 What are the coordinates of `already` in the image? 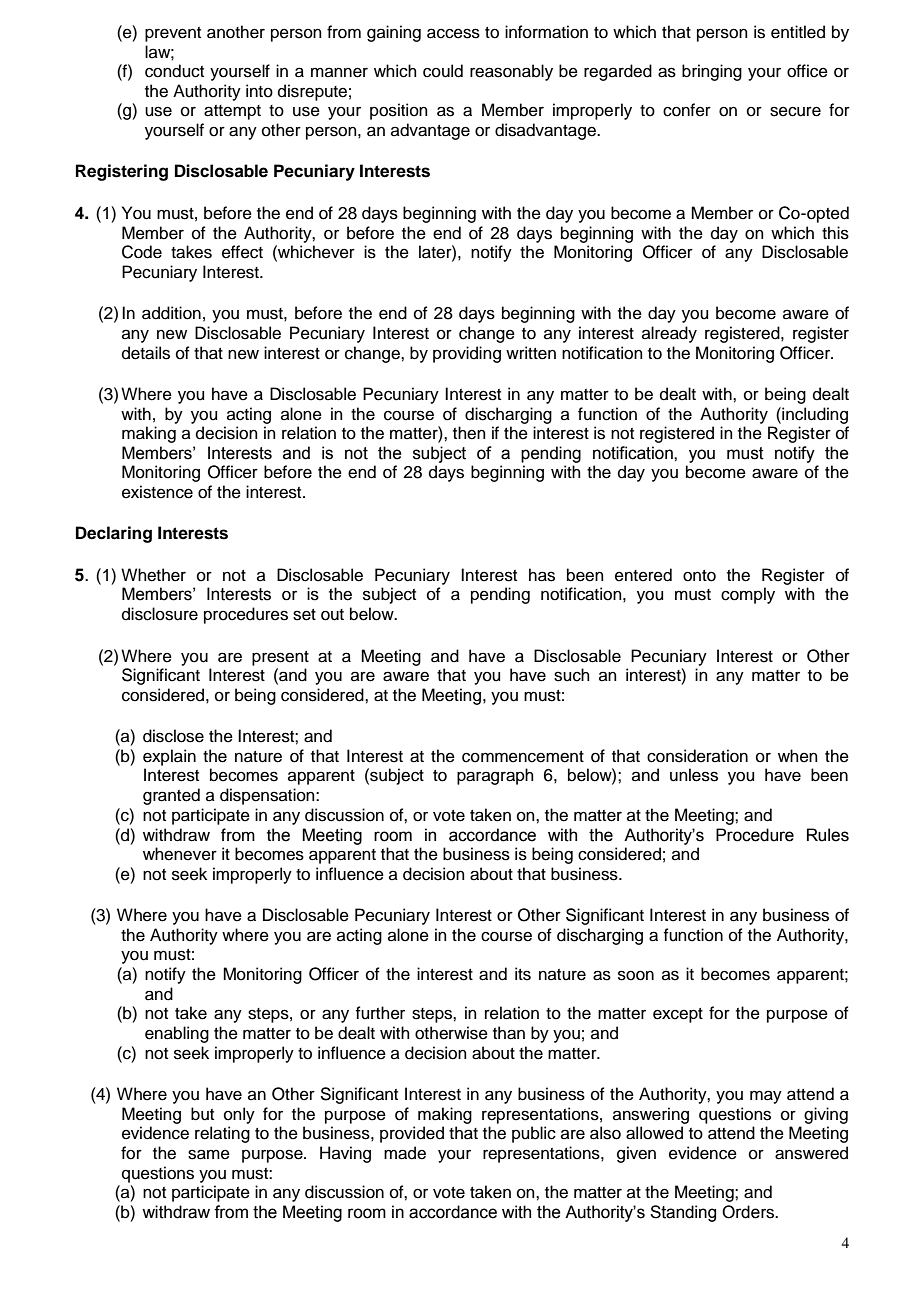 It's located at (669, 334).
